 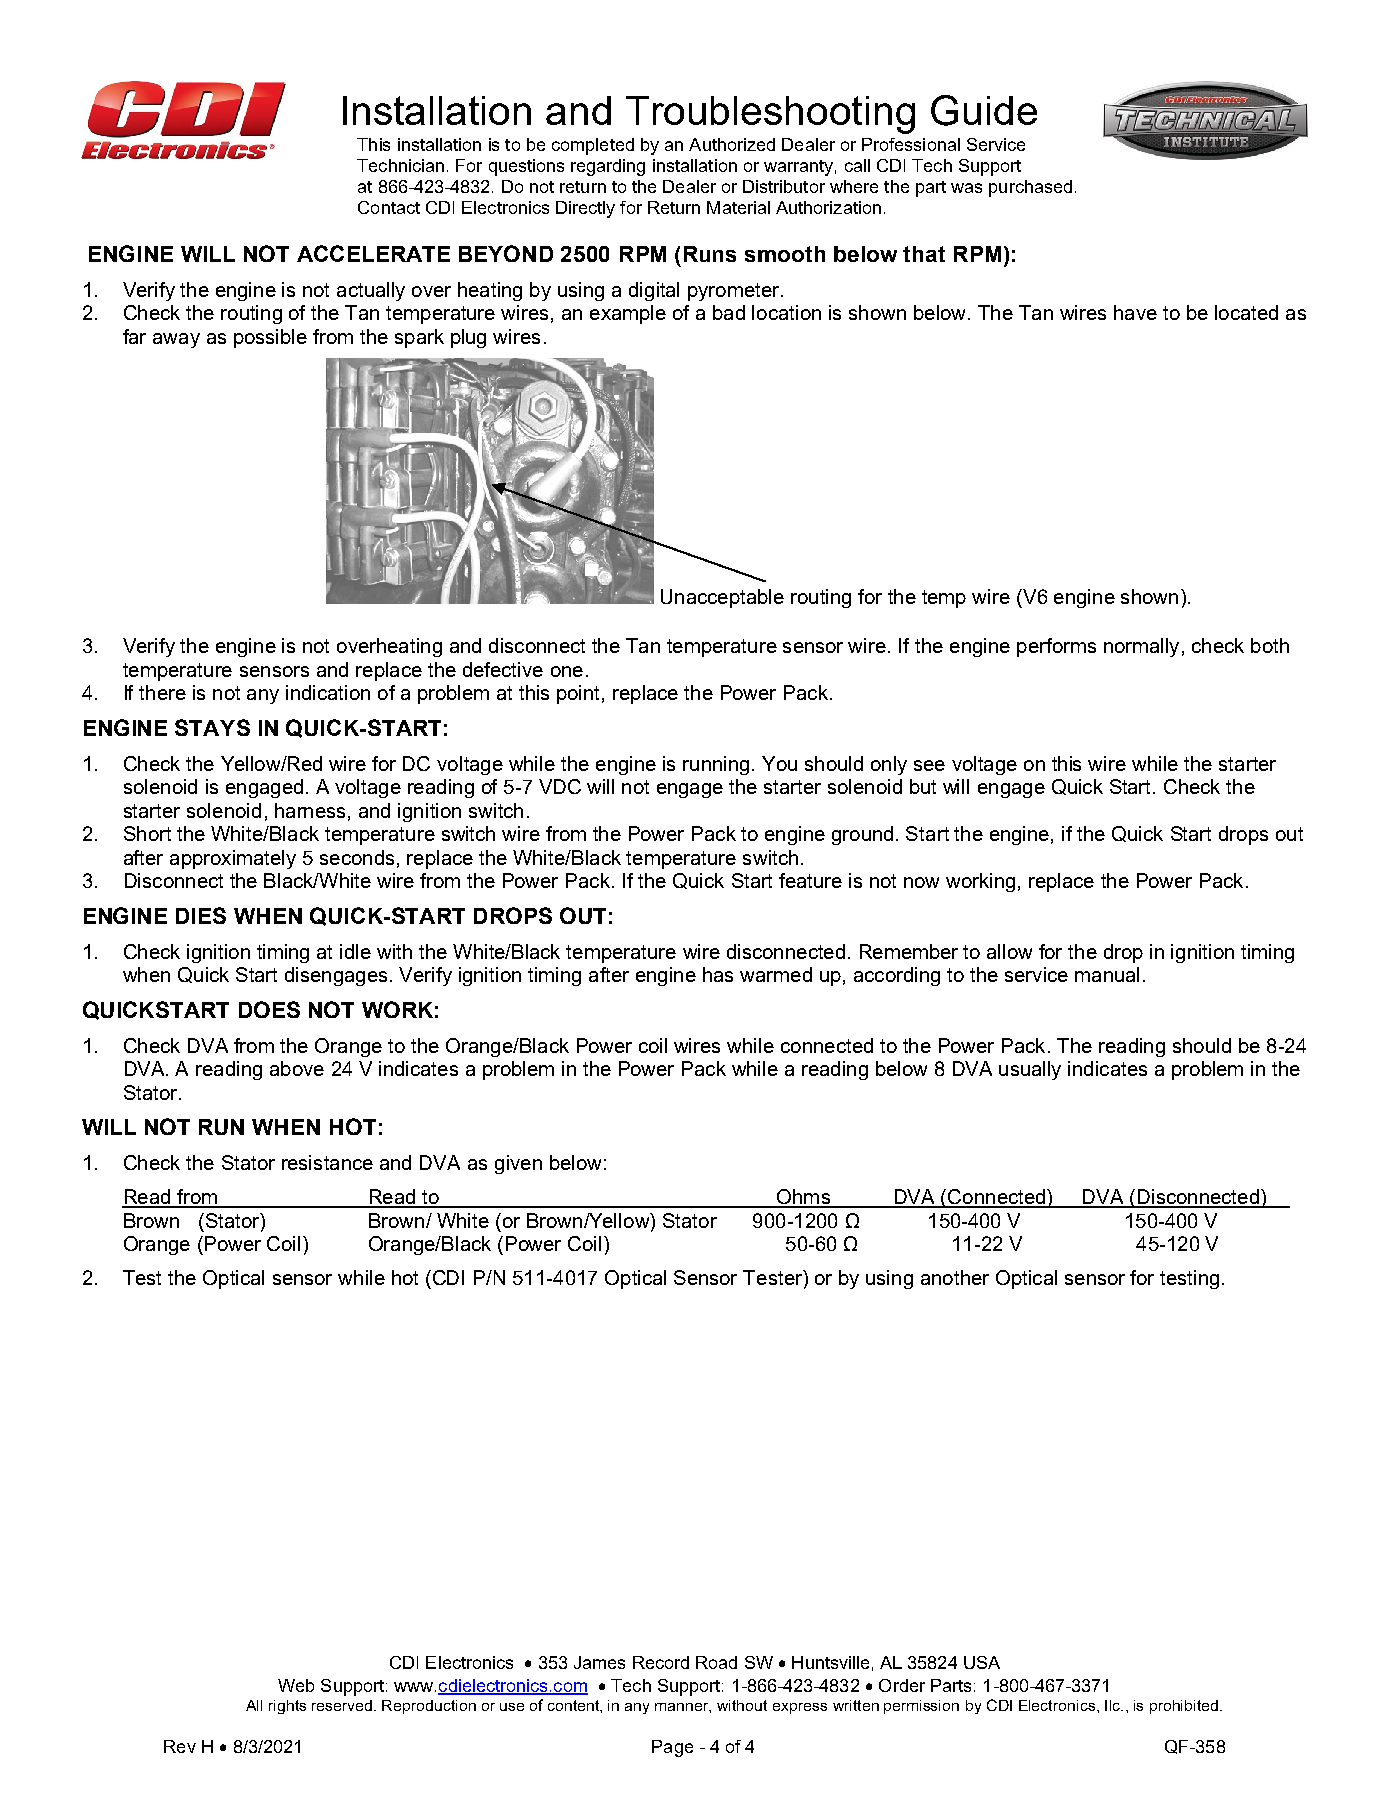 What do you see at coordinates (1030, 188) in the screenshot?
I see `purchased` at bounding box center [1030, 188].
